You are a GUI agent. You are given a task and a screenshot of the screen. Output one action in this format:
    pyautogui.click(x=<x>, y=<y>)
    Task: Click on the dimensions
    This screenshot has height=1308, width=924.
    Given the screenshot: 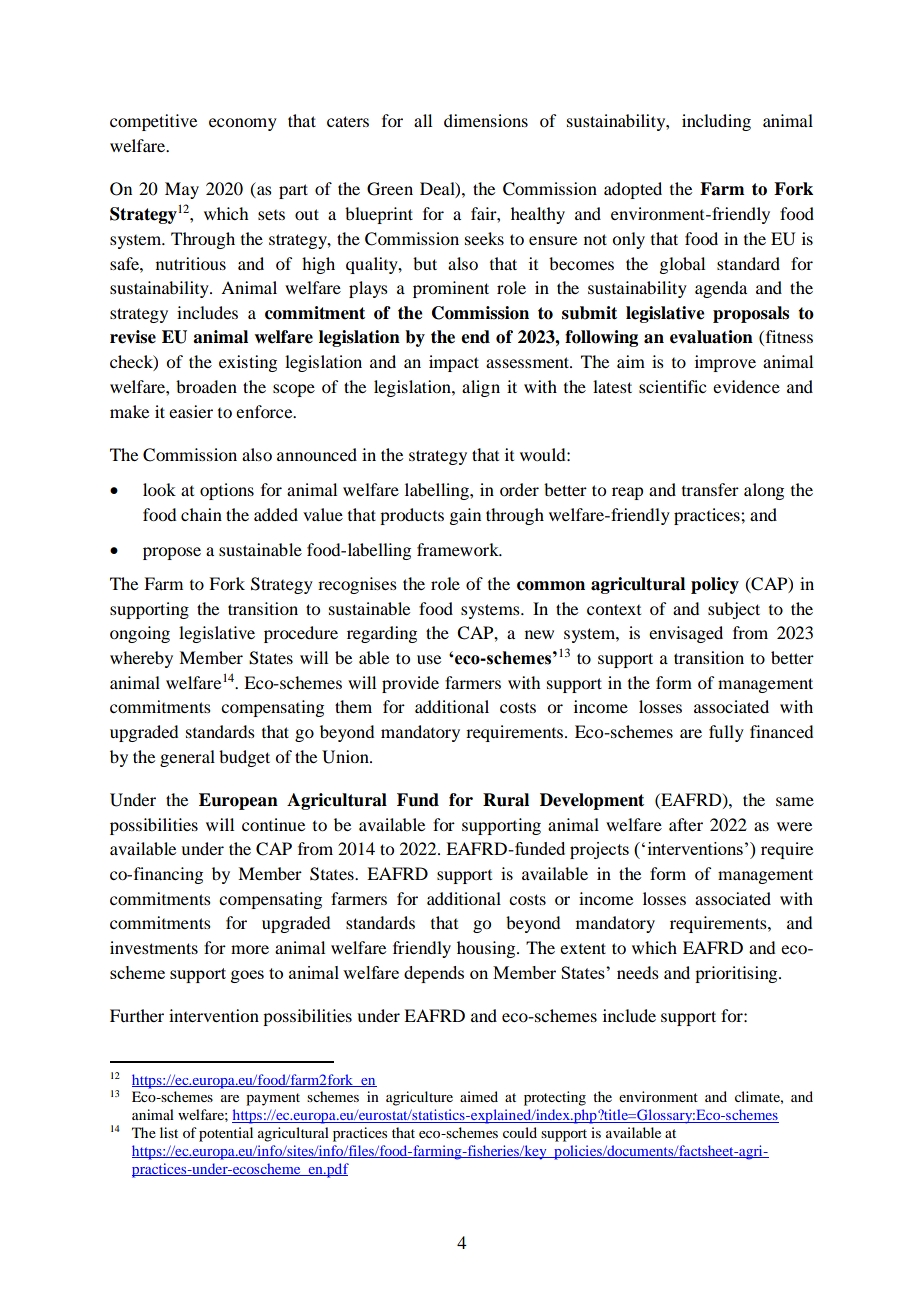 What is the action you would take?
    pyautogui.click(x=486, y=120)
